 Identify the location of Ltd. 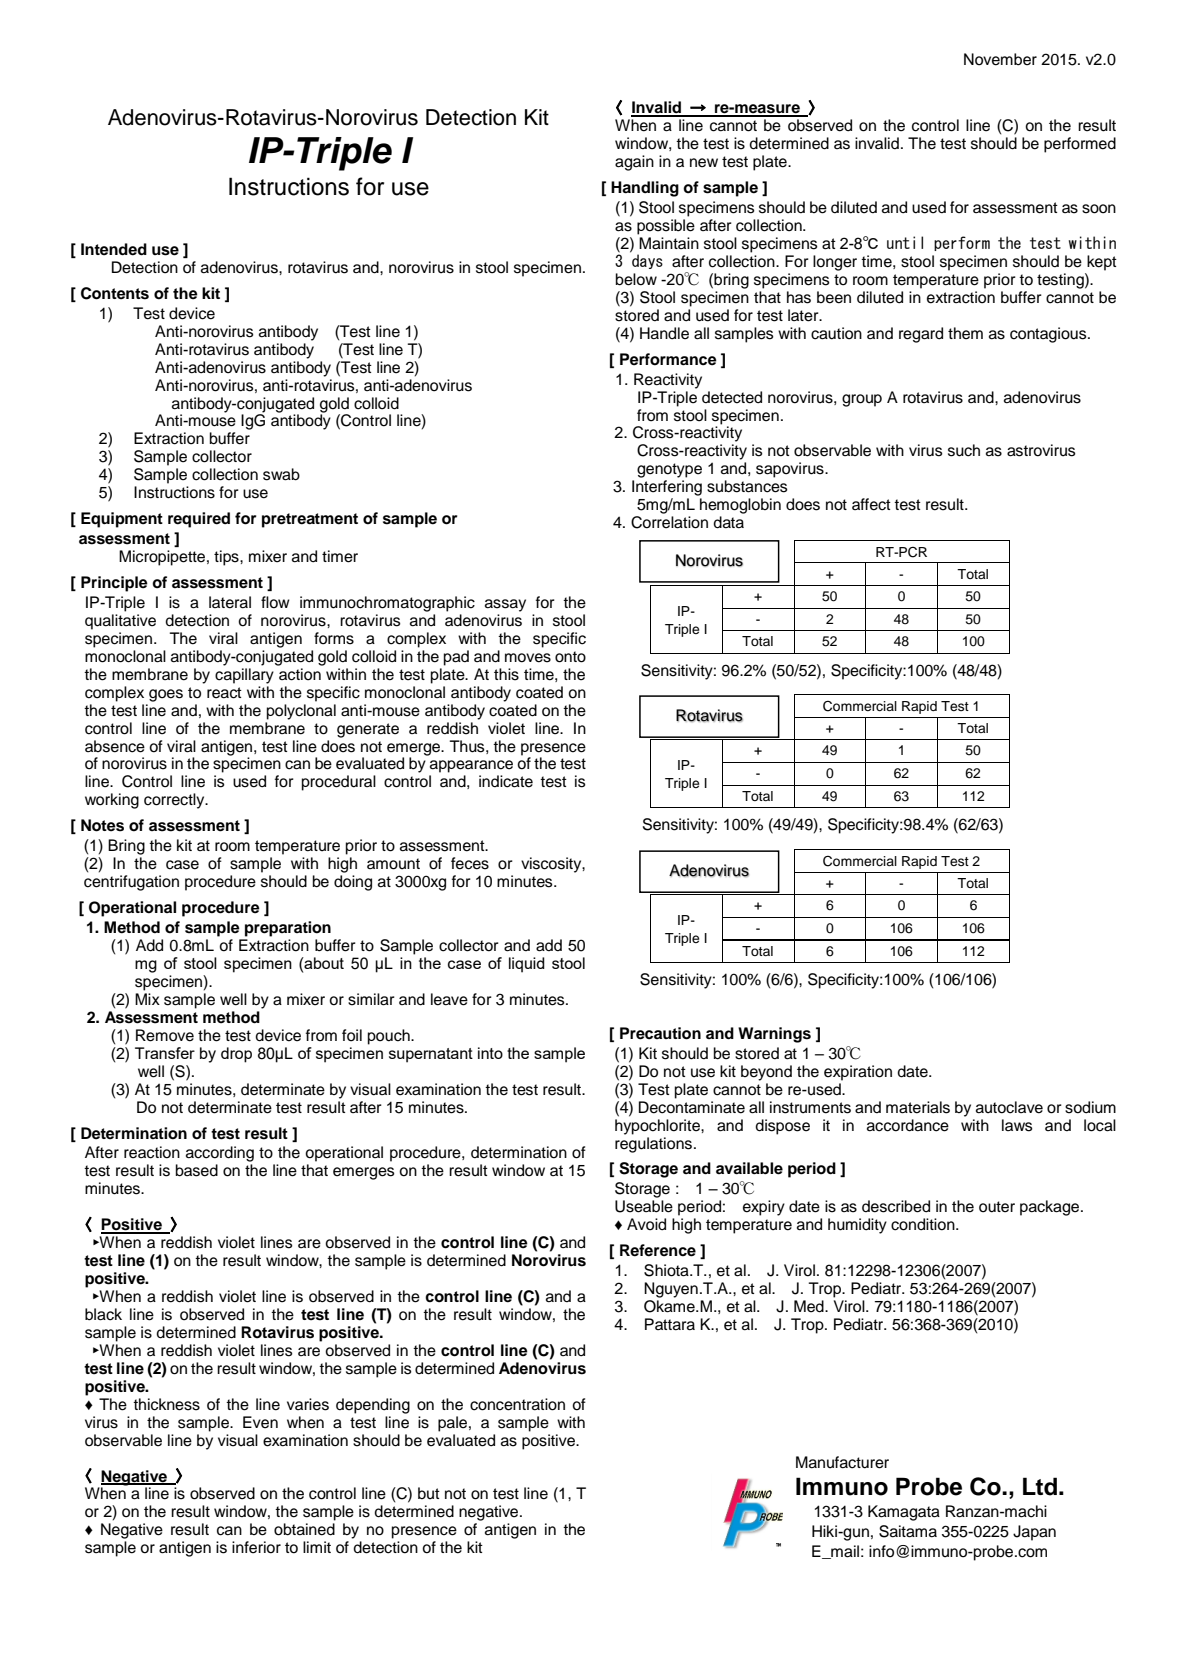
(1040, 1486).
